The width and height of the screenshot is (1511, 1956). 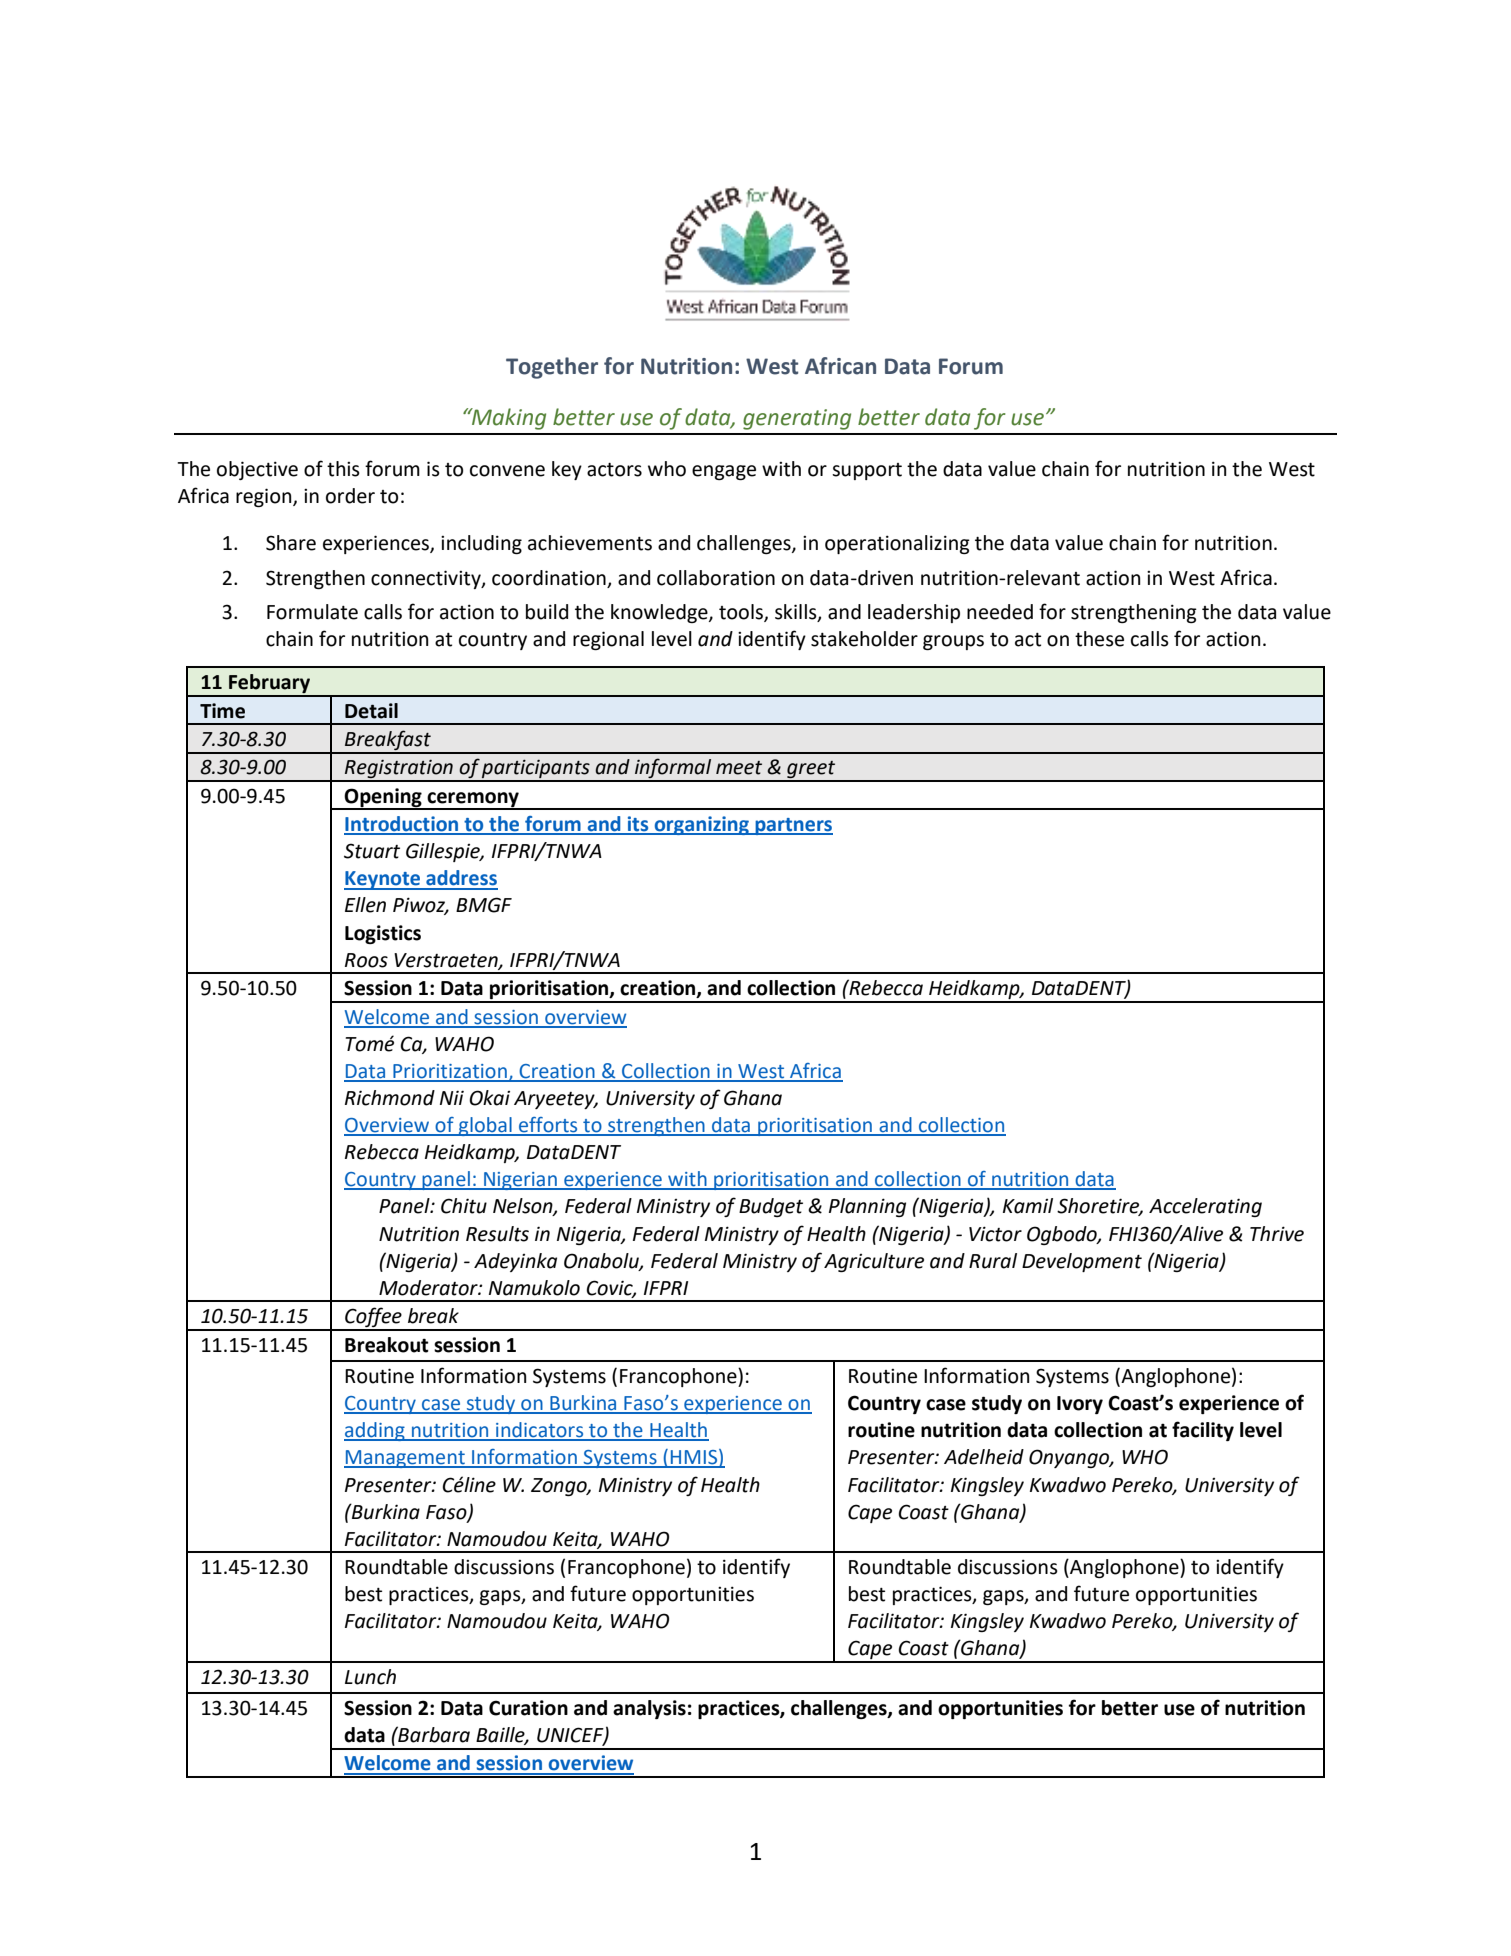 I want to click on support, so click(x=867, y=471).
